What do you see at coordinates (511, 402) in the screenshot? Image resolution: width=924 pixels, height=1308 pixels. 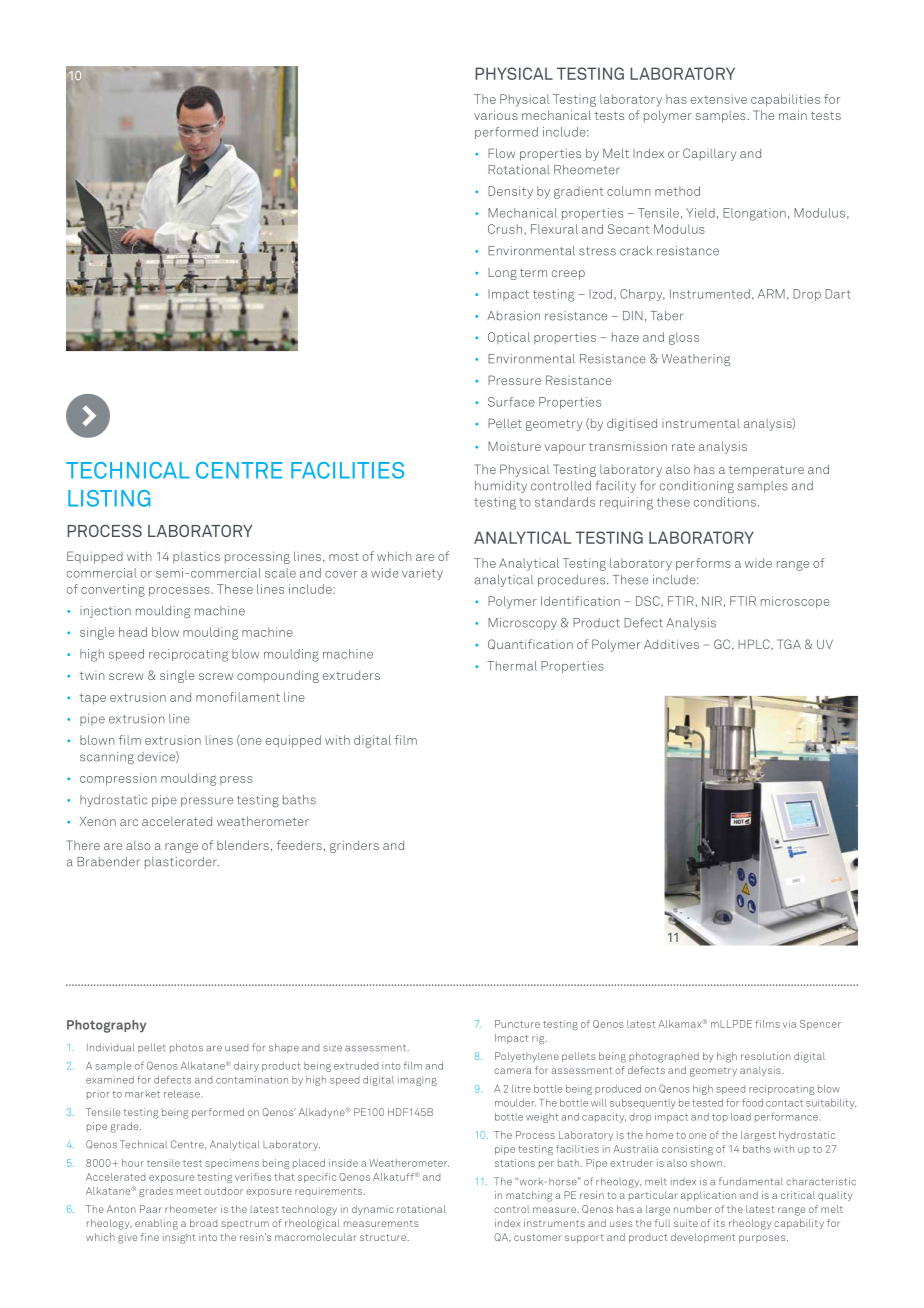 I see `Surface` at bounding box center [511, 402].
